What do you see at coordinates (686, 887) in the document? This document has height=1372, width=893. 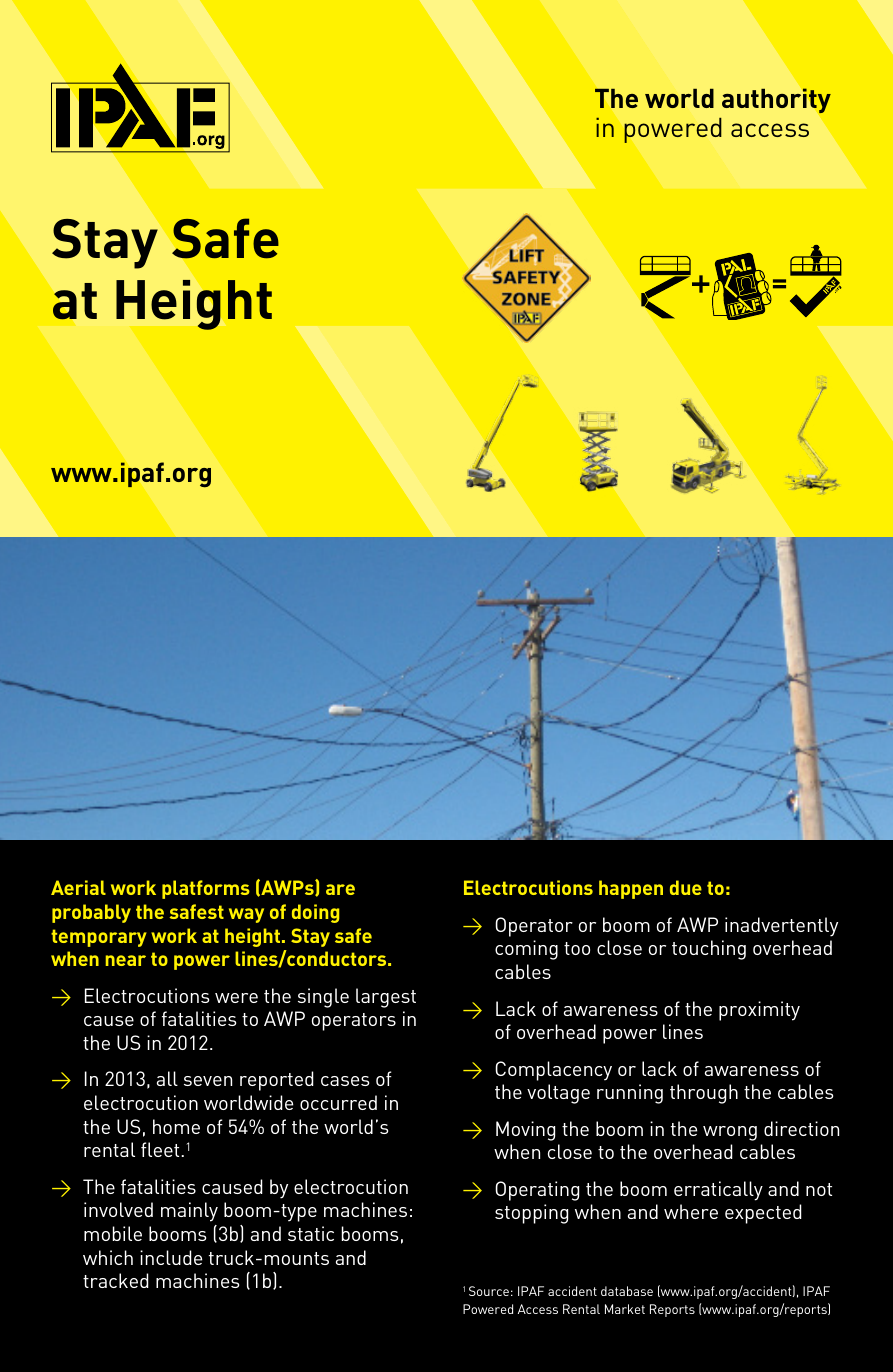 I see `due` at bounding box center [686, 887].
